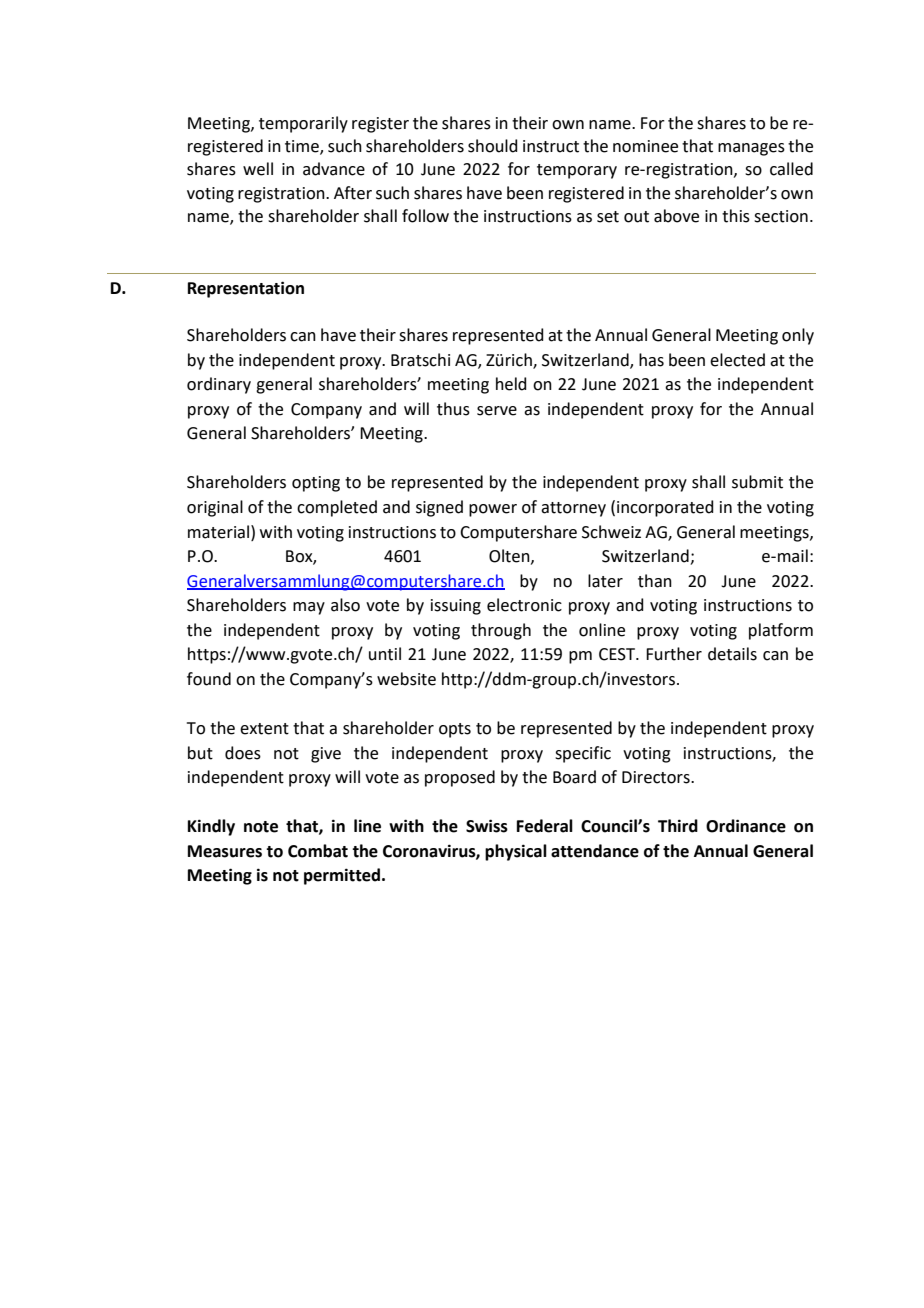  Describe the element at coordinates (493, 510) in the page. I see `power` at that location.
